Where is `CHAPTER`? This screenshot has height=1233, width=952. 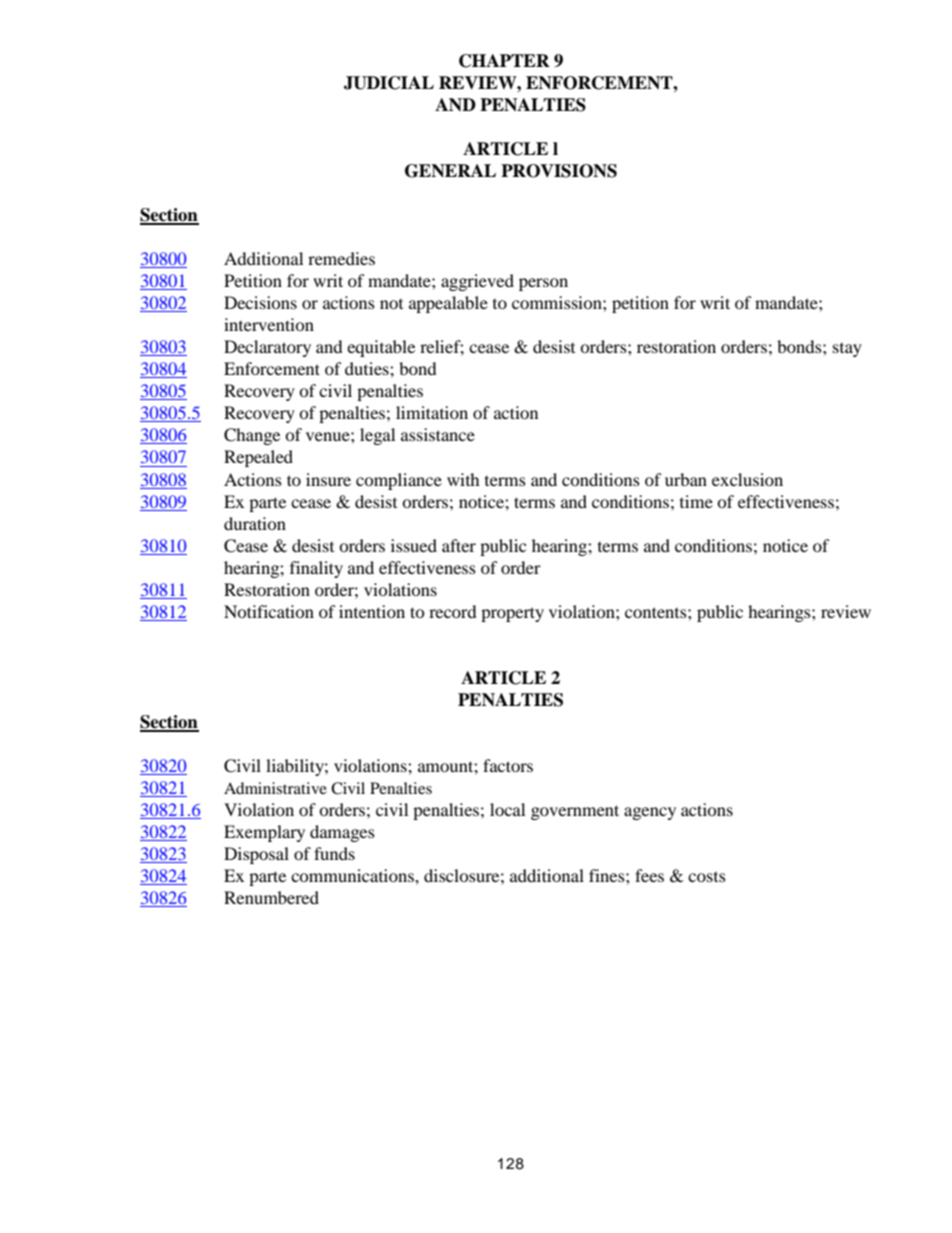 CHAPTER is located at coordinates (504, 61).
